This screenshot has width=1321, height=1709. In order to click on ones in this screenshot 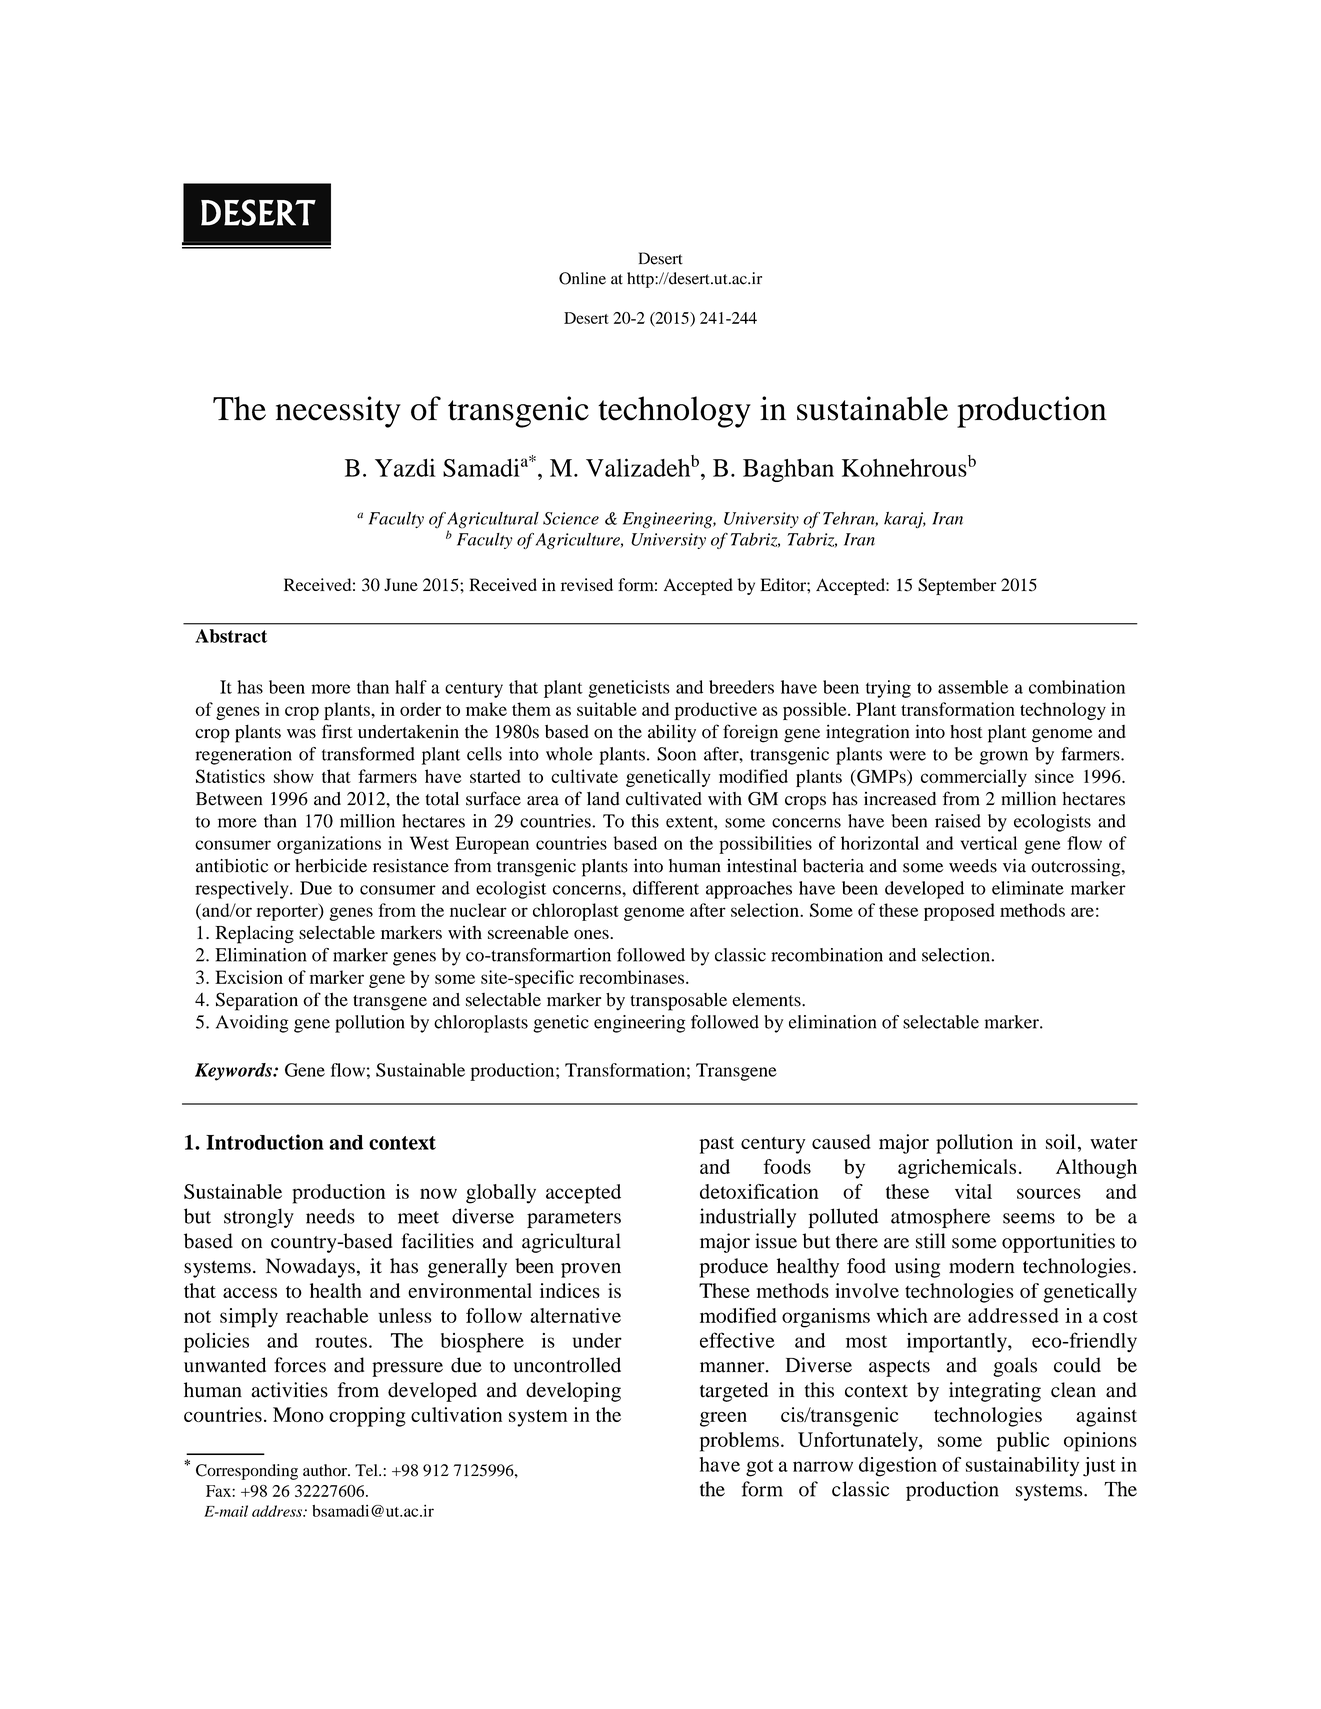, I will do `click(592, 934)`.
